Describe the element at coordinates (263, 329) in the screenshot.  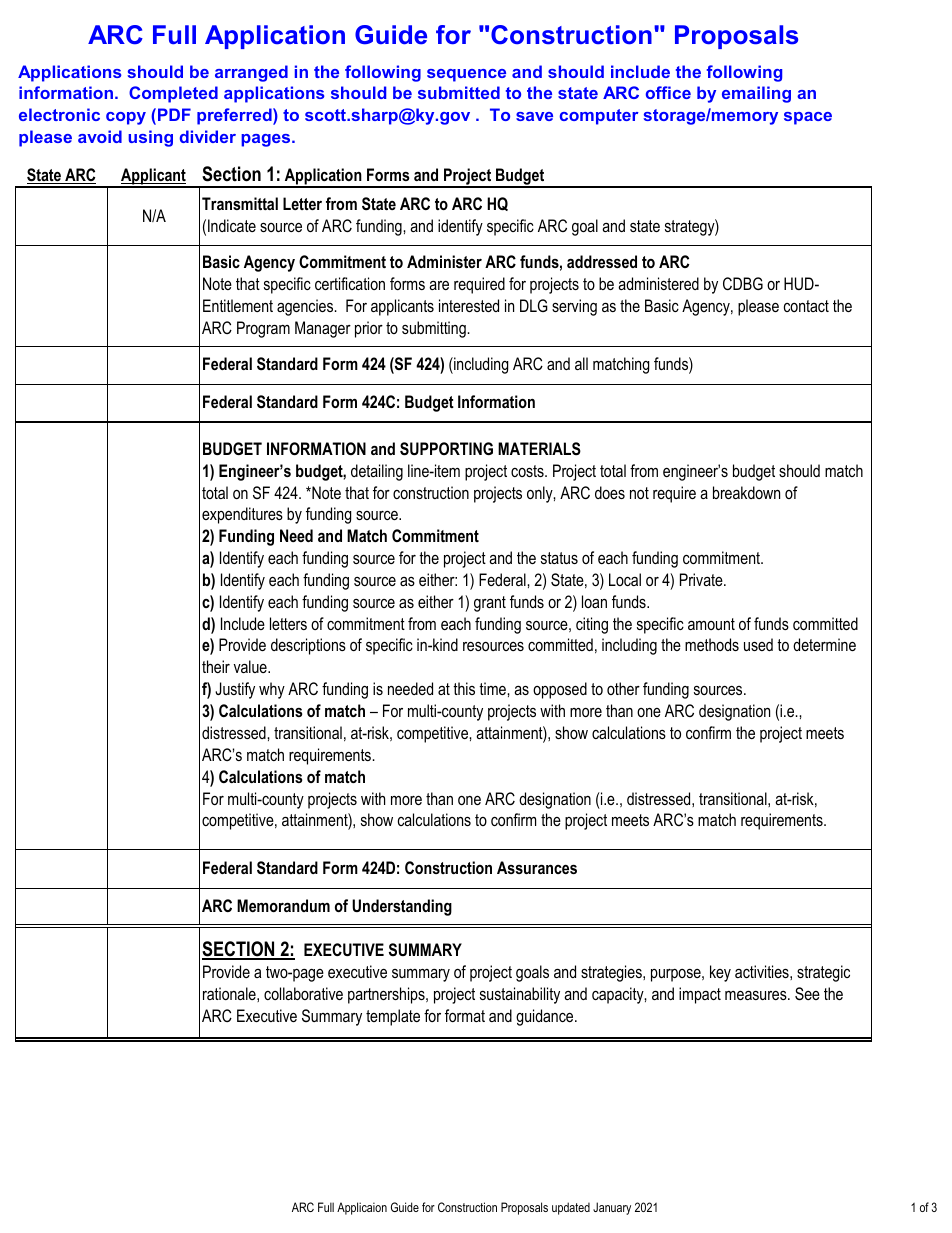
I see `Program` at that location.
